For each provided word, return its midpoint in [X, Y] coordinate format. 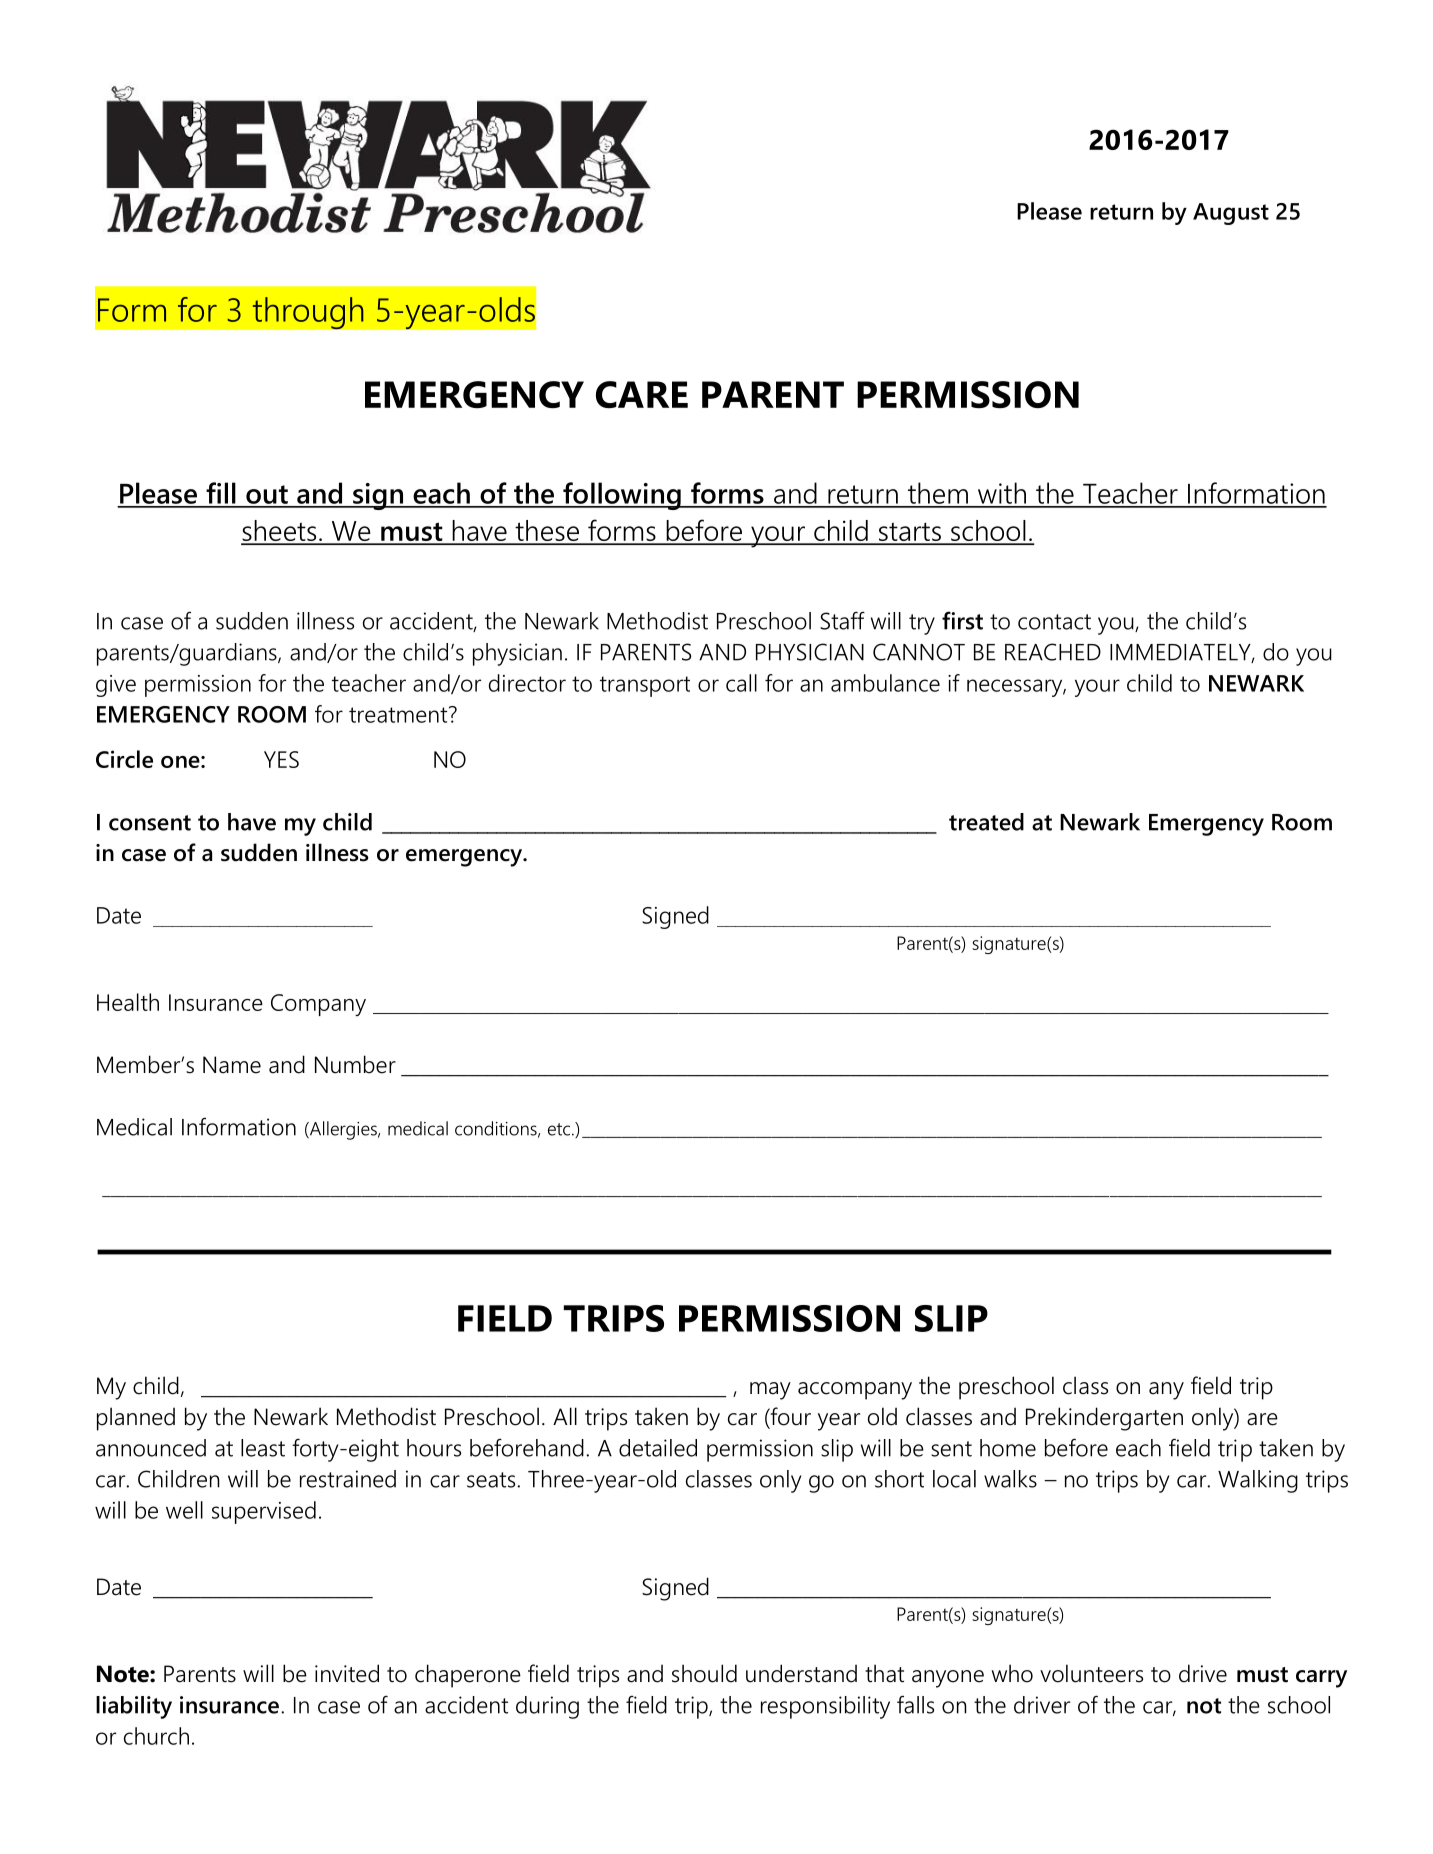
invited [347, 1673]
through [308, 313]
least [263, 1448]
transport [645, 686]
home [1008, 1448]
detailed [658, 1448]
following [622, 496]
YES [281, 759]
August [1231, 214]
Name [232, 1065]
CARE [642, 394]
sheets [280, 532]
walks [1010, 1479]
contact [1054, 622]
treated [986, 822]
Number [355, 1064]
